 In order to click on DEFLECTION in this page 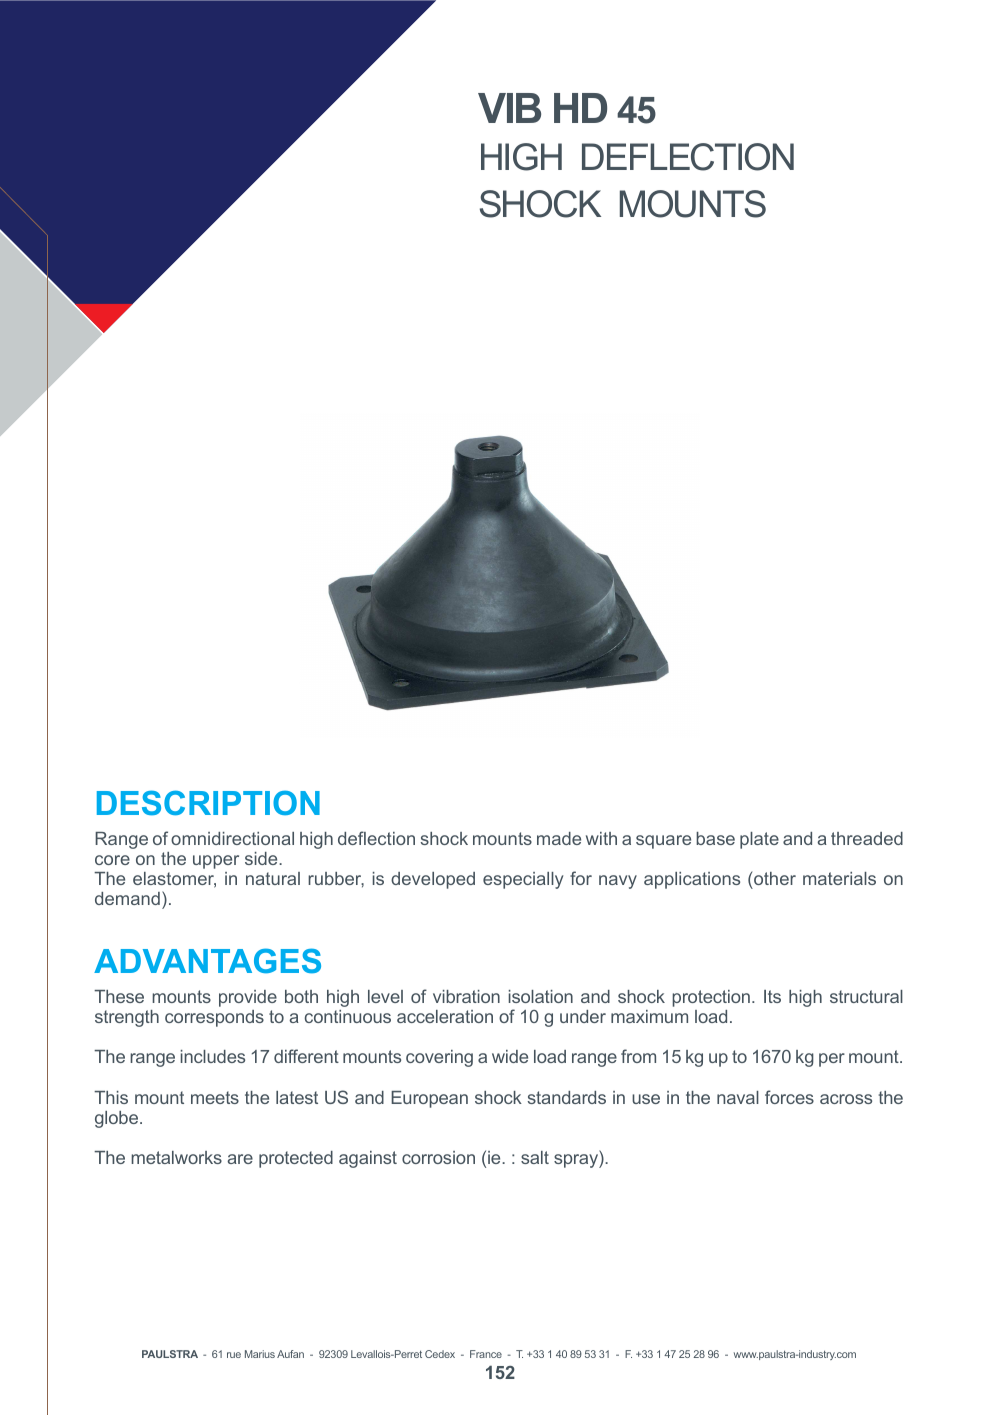, I will do `click(688, 157)`.
